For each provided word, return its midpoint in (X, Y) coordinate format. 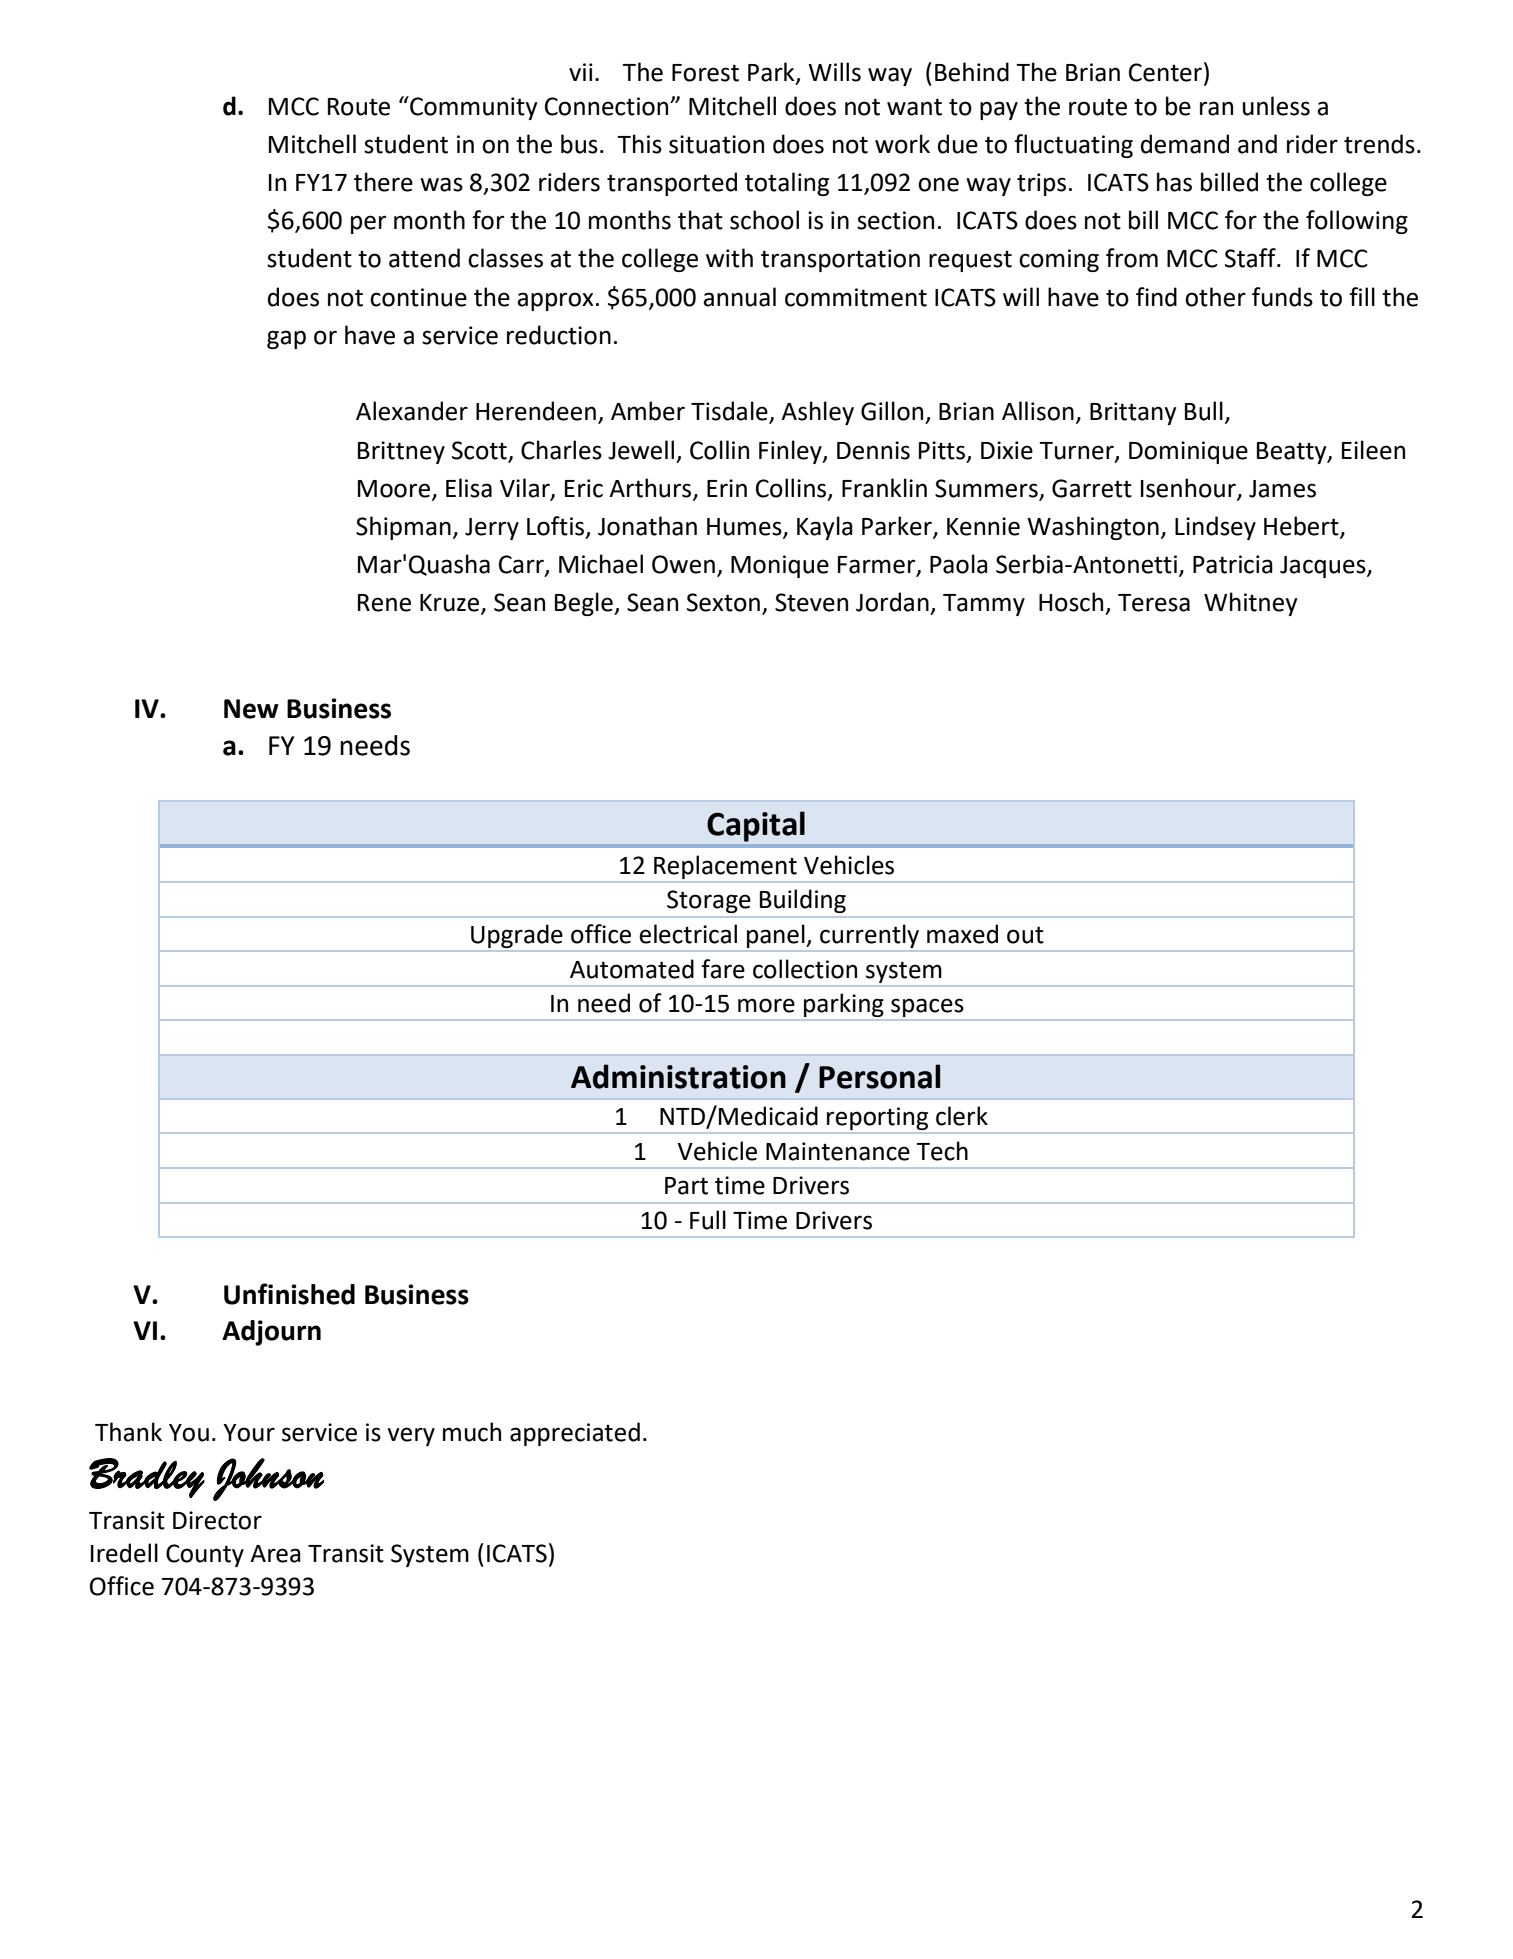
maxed (962, 934)
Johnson (268, 1479)
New (251, 709)
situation (716, 144)
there (383, 182)
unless (1276, 106)
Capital (756, 826)
